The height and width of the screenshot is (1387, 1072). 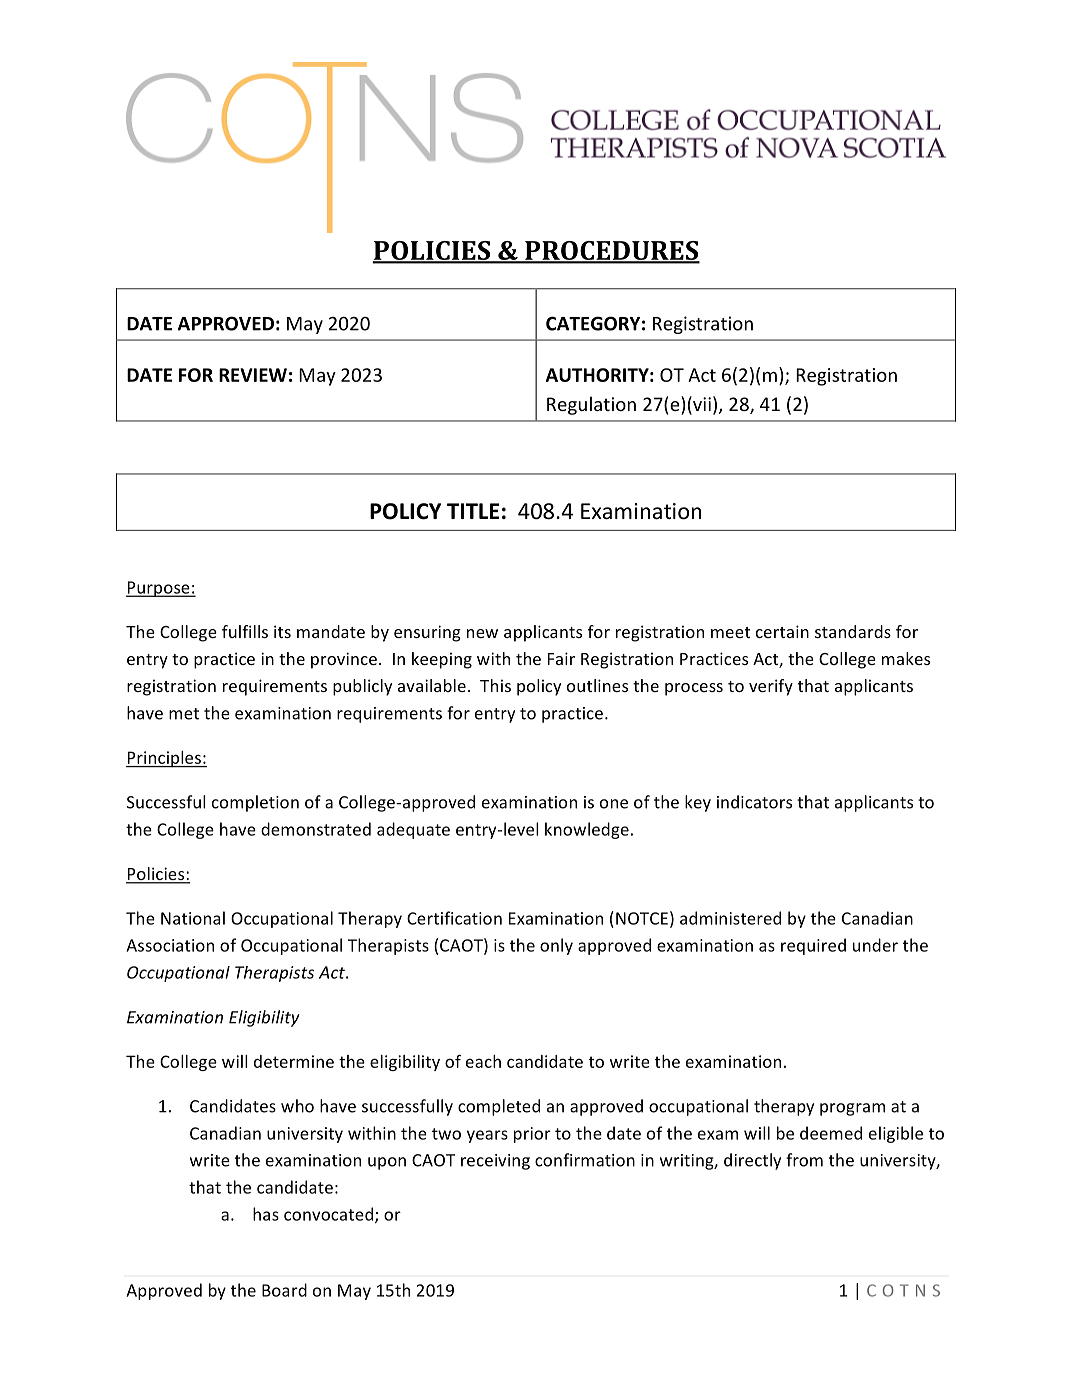 I want to click on certain, so click(x=782, y=631).
